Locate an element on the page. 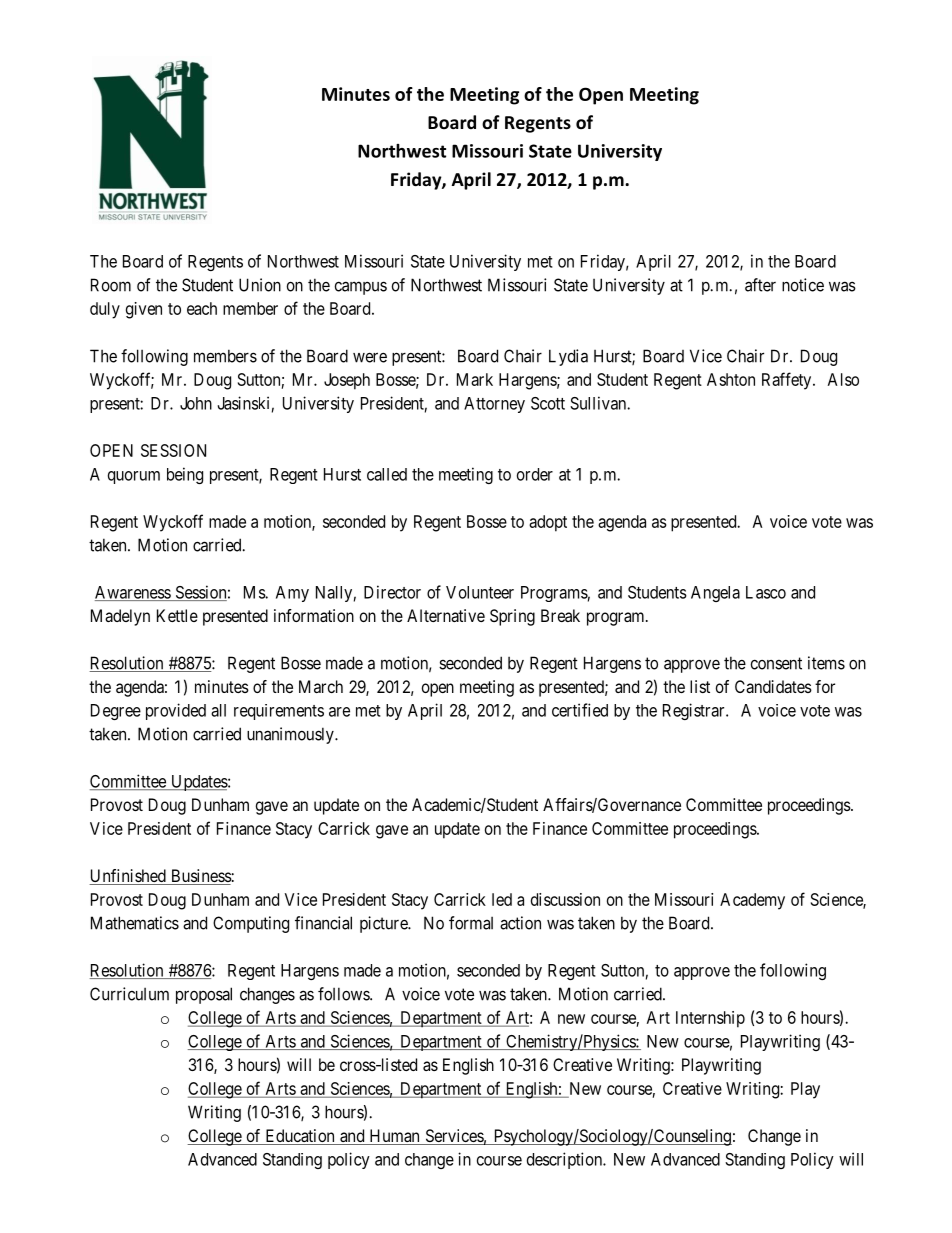 The height and width of the document is (1233, 952). after is located at coordinates (760, 285).
